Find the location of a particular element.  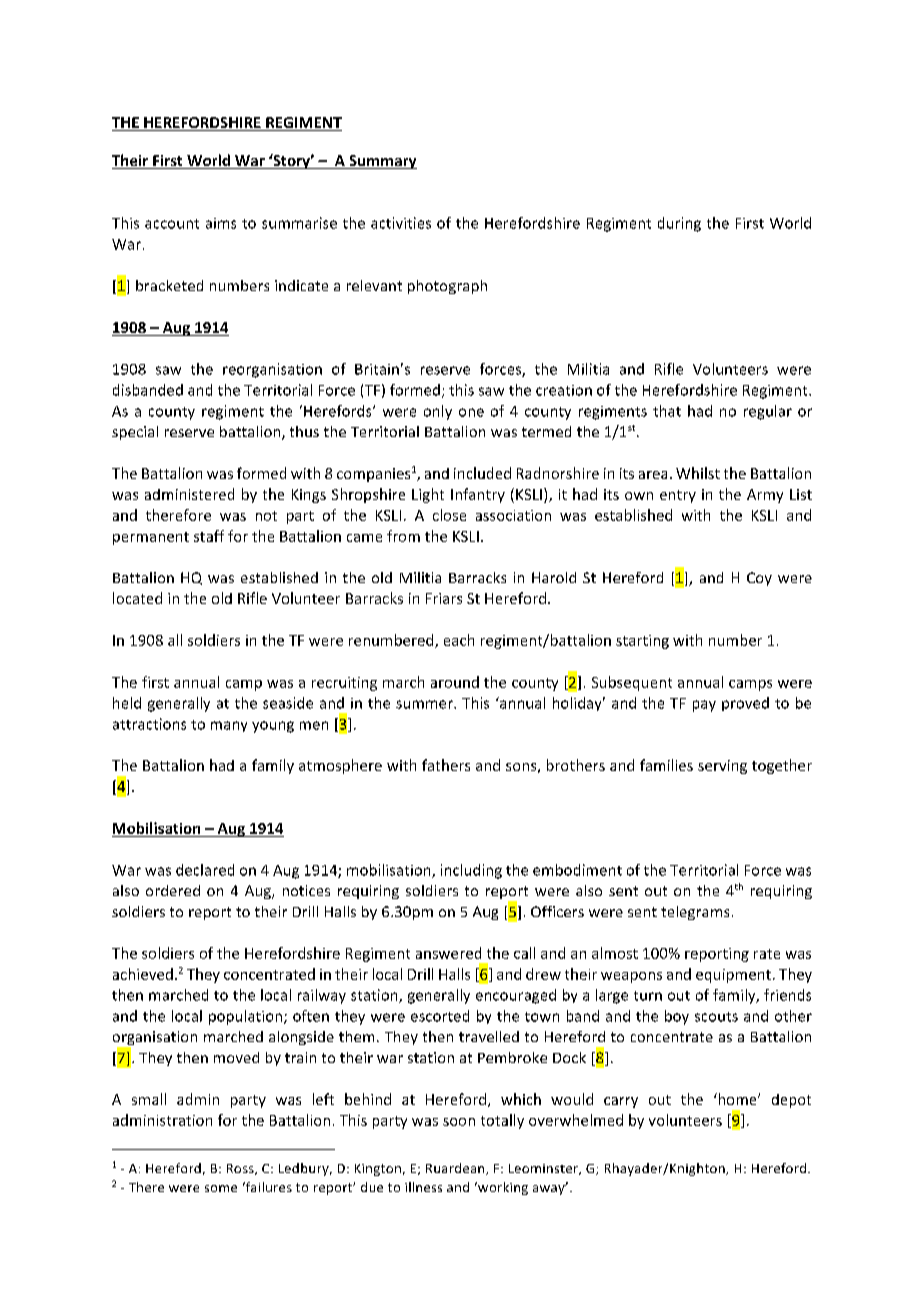

aims is located at coordinates (221, 223).
